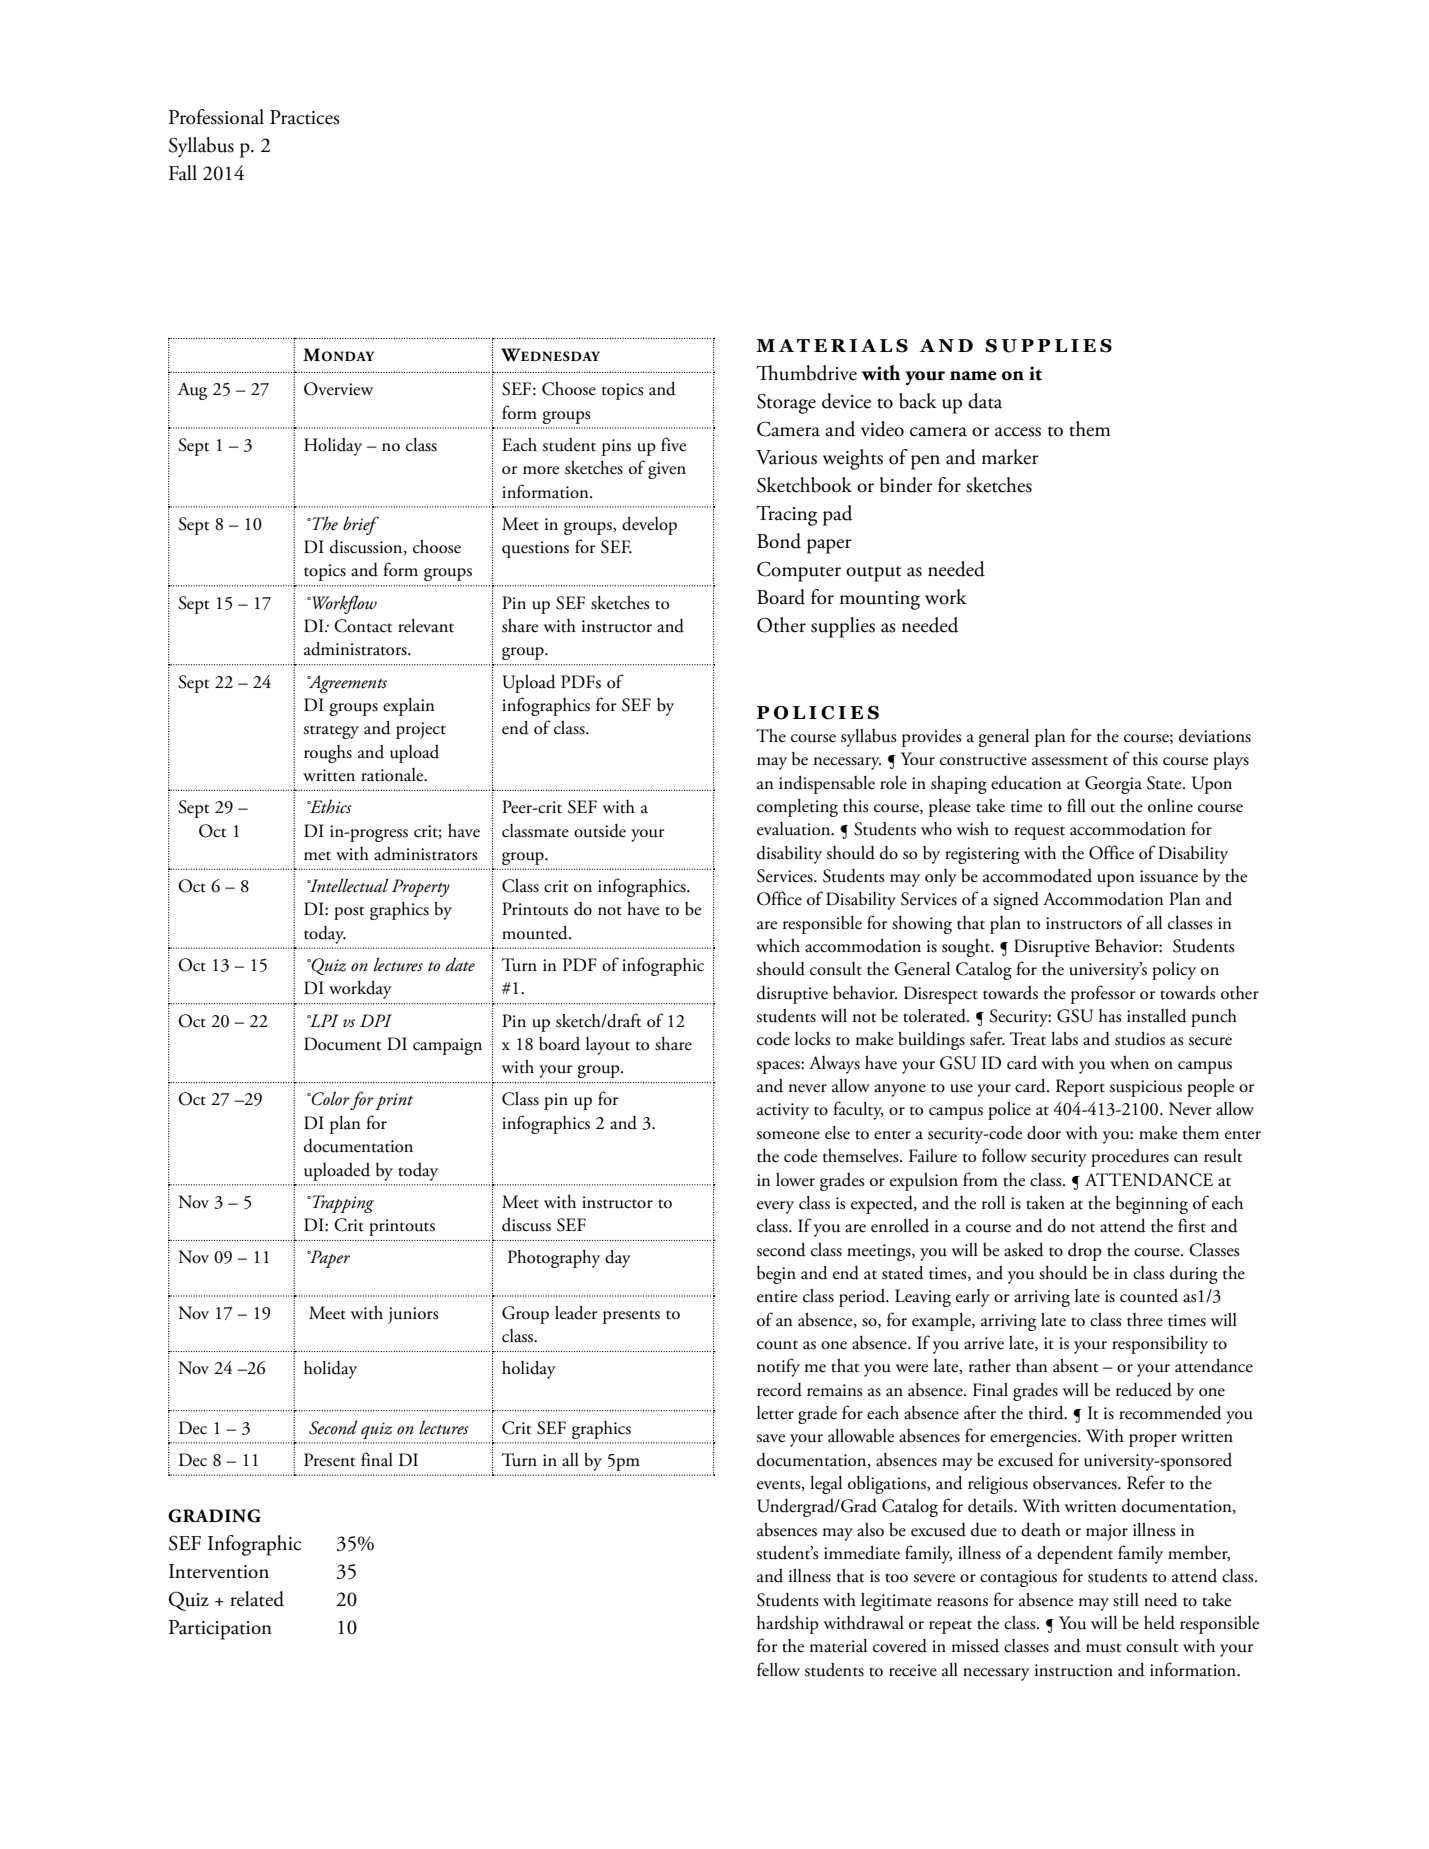 This screenshot has width=1429, height=1849. I want to click on hardship, so click(788, 1625).
